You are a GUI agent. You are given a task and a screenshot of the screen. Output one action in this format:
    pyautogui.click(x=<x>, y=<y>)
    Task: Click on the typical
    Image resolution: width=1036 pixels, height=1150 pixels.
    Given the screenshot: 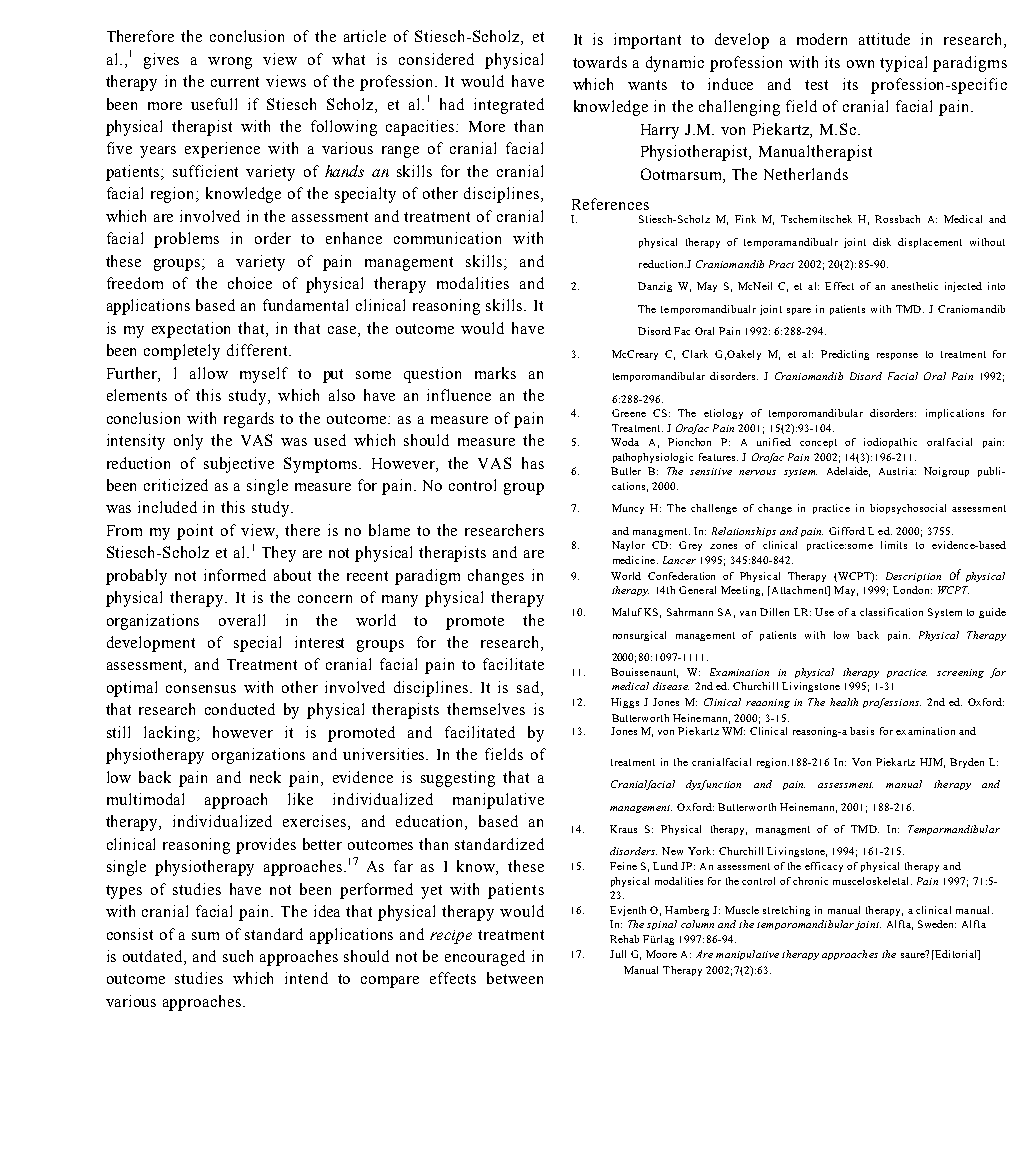 What is the action you would take?
    pyautogui.click(x=903, y=64)
